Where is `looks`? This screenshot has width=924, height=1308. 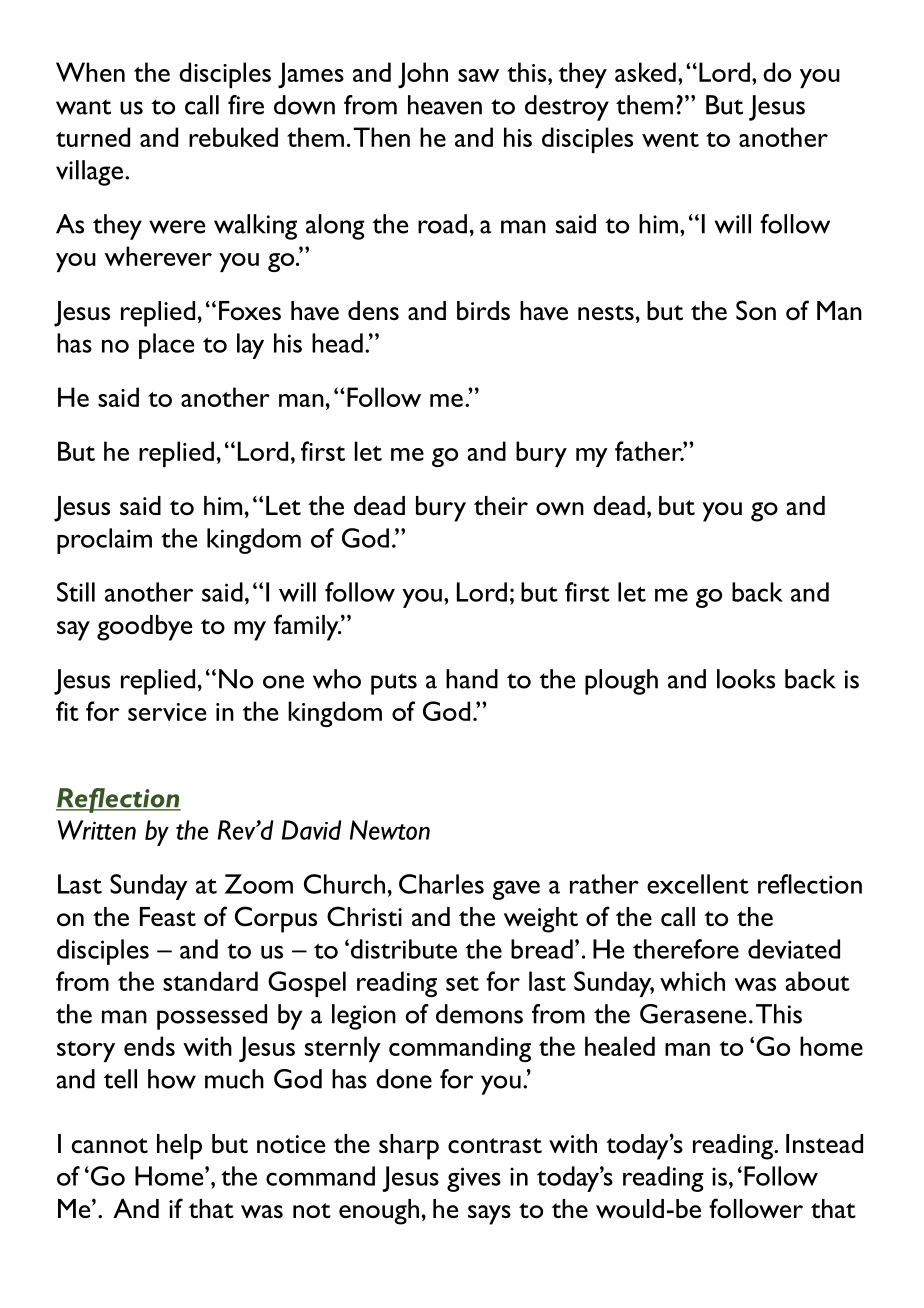
looks is located at coordinates (746, 679).
